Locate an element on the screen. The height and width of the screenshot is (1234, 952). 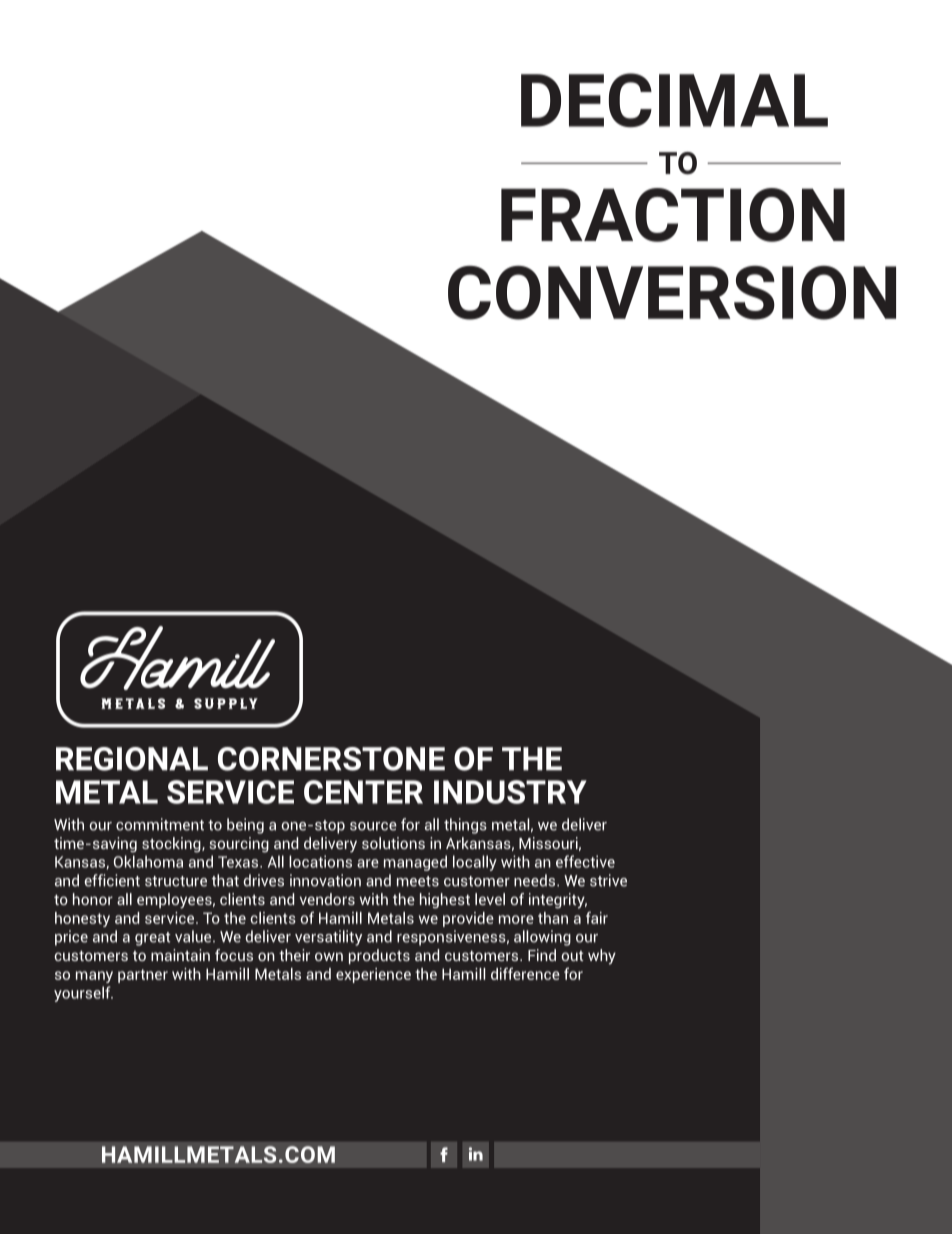
CENTER is located at coordinates (363, 792).
